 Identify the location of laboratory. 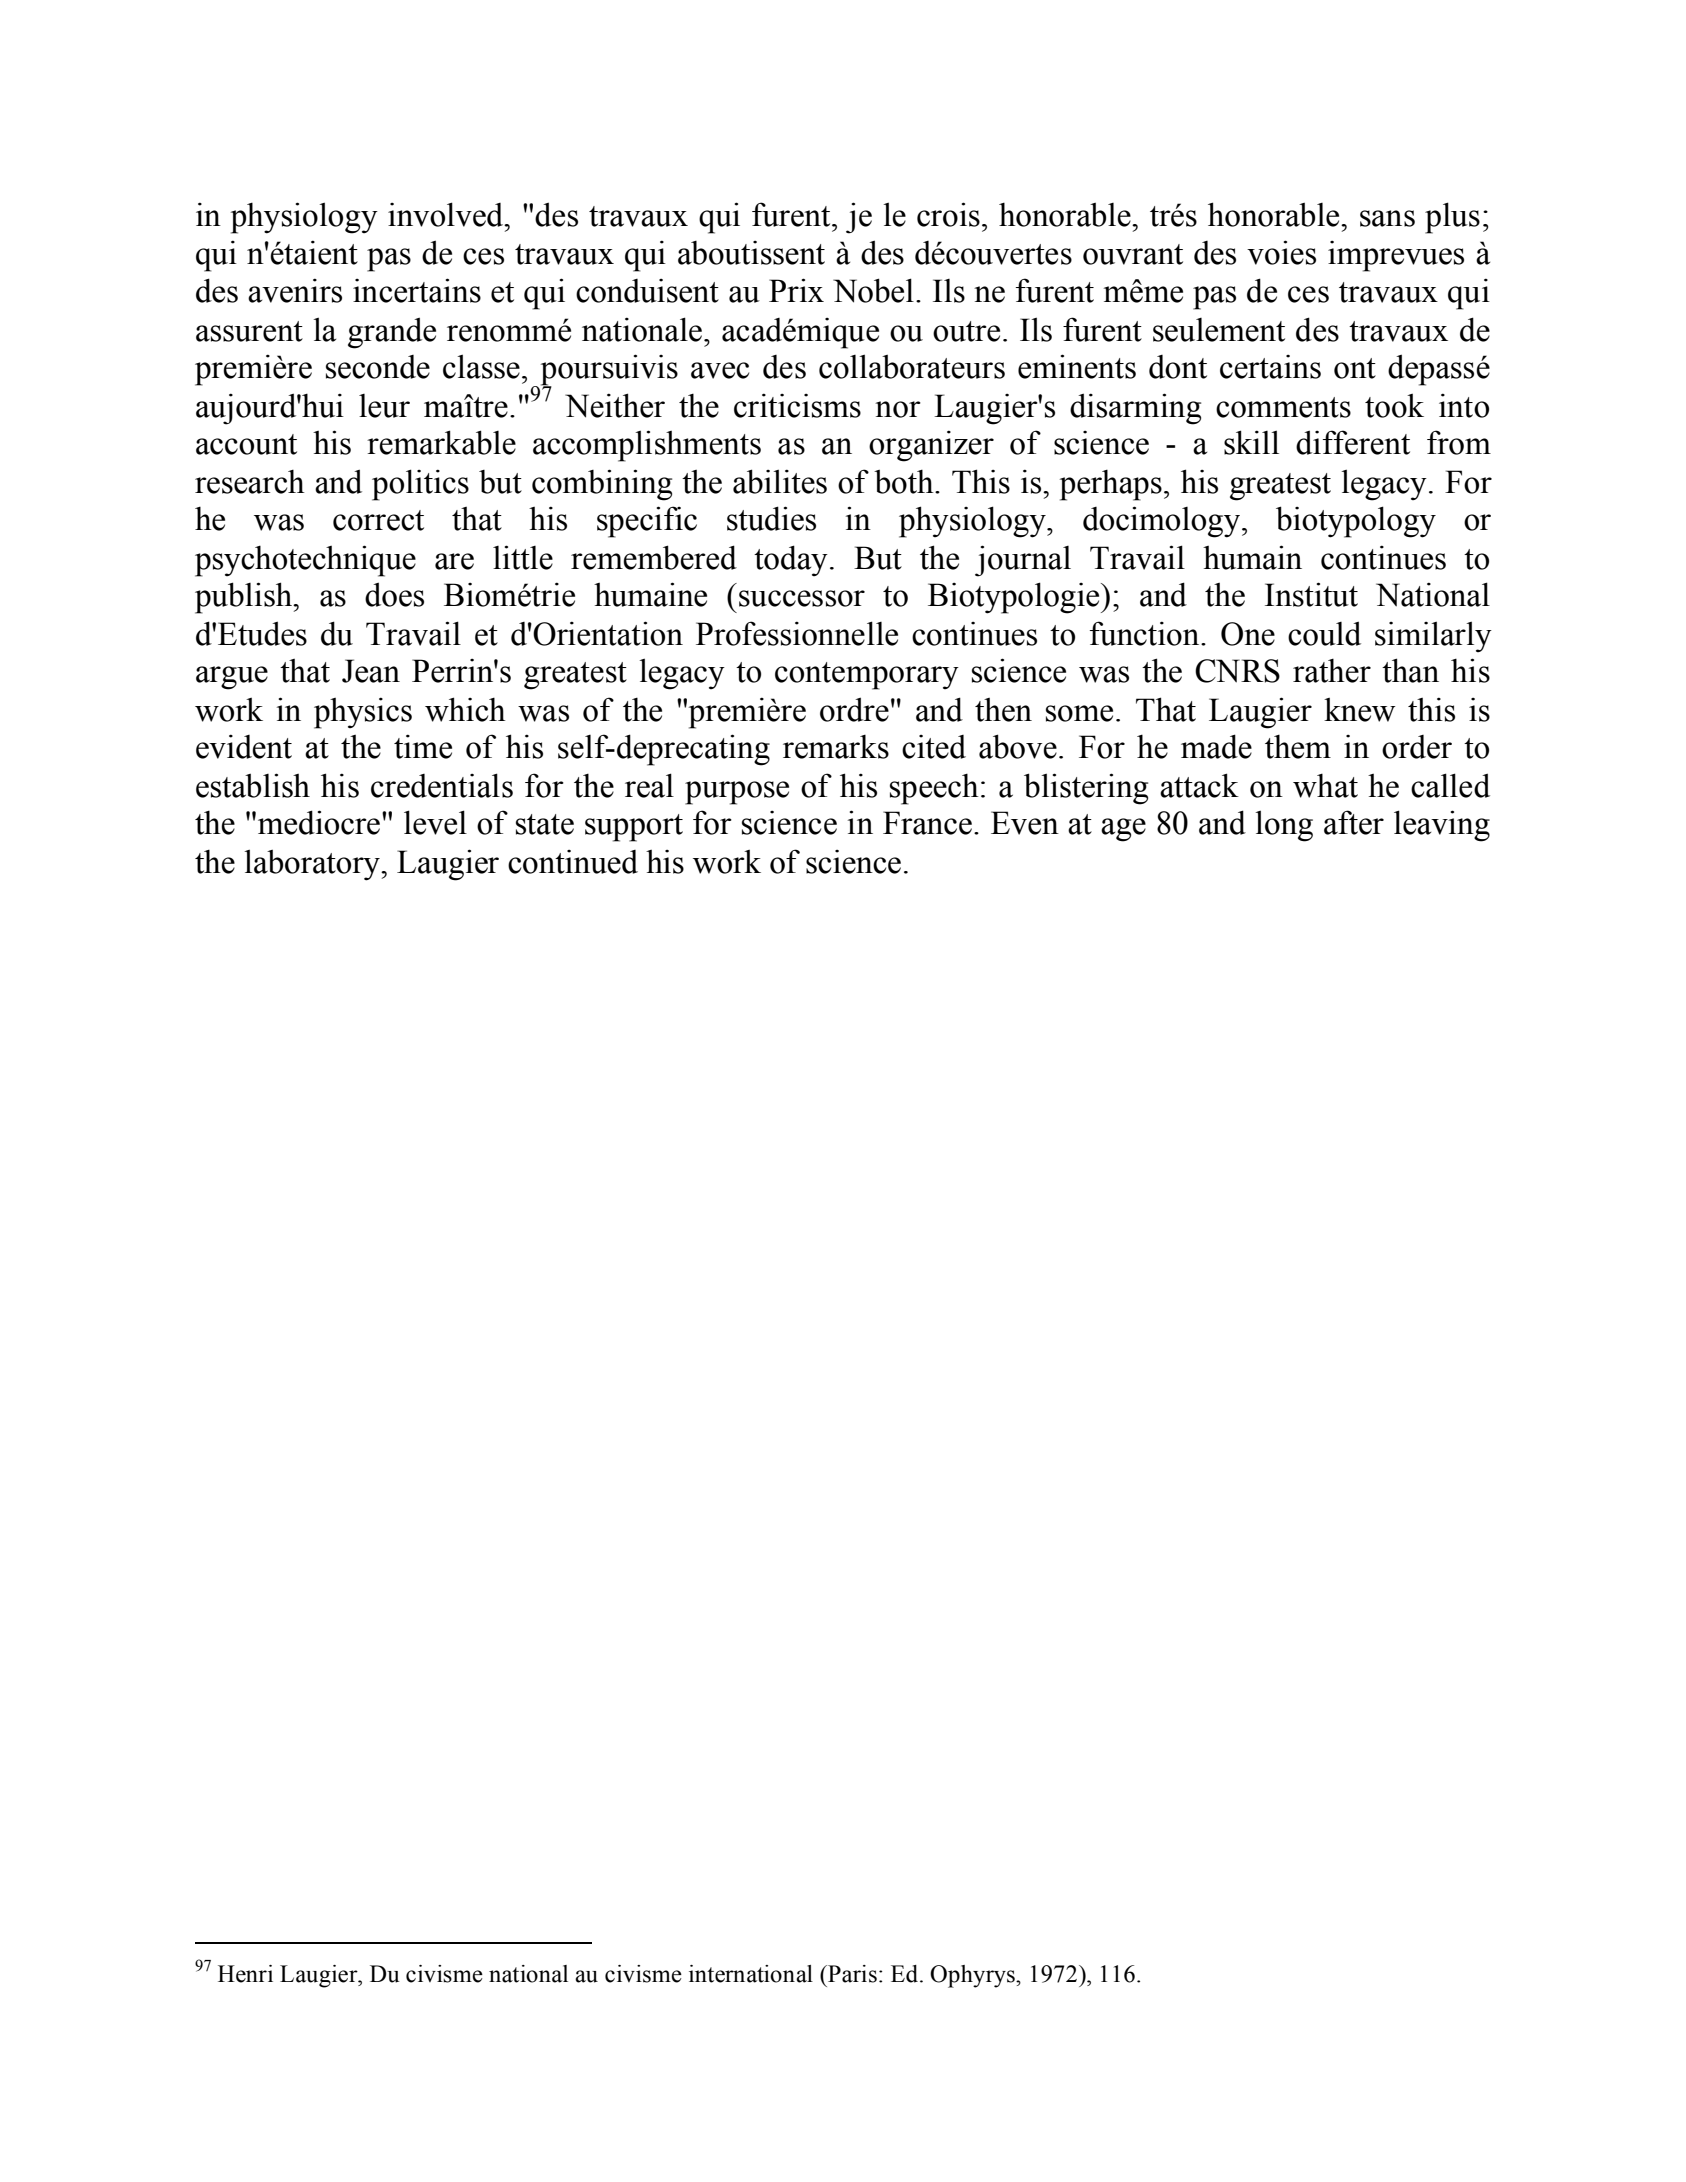
(313, 865).
